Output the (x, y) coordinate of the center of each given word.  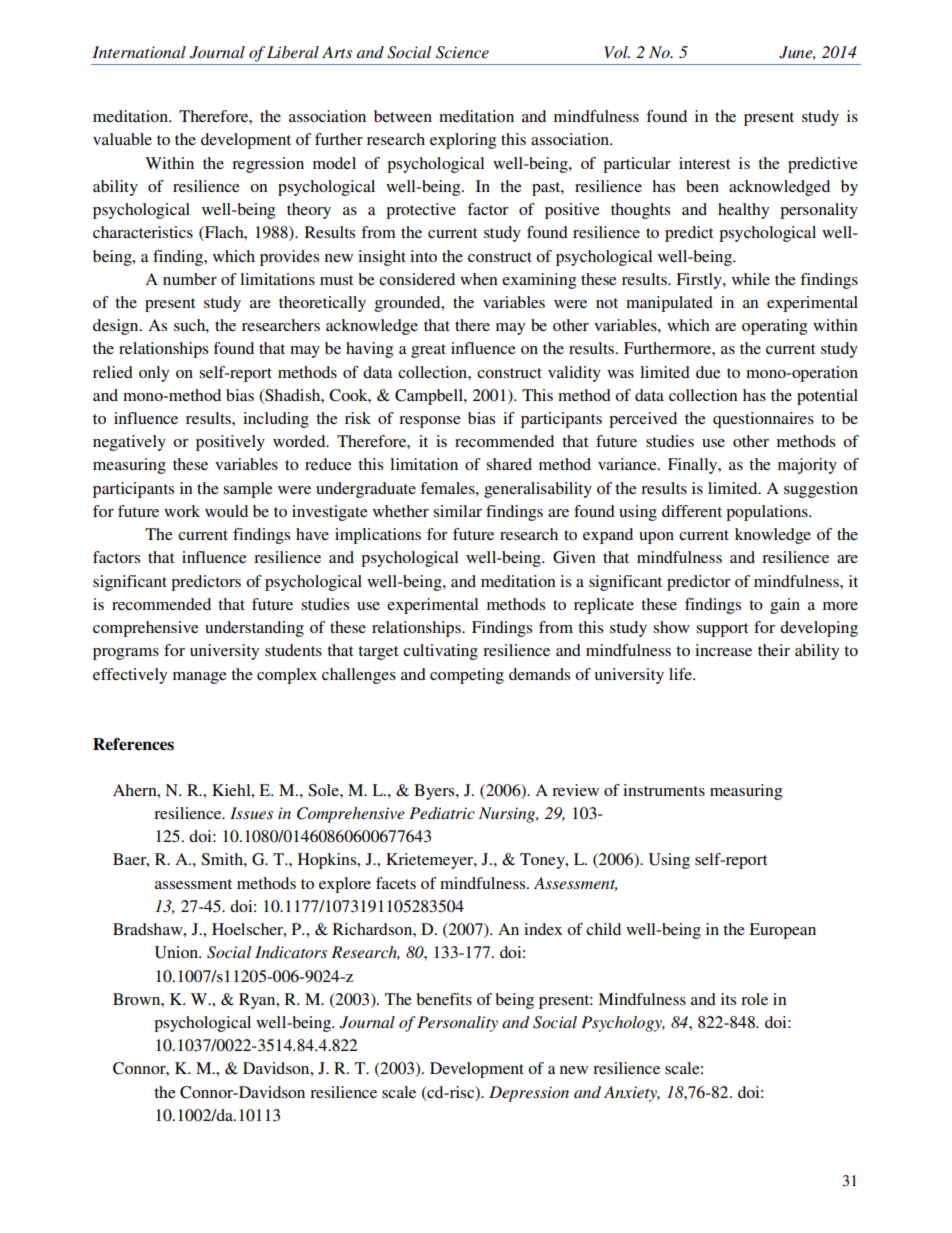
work (182, 511)
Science (462, 52)
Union (177, 952)
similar (457, 511)
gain (785, 606)
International (139, 52)
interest (704, 163)
